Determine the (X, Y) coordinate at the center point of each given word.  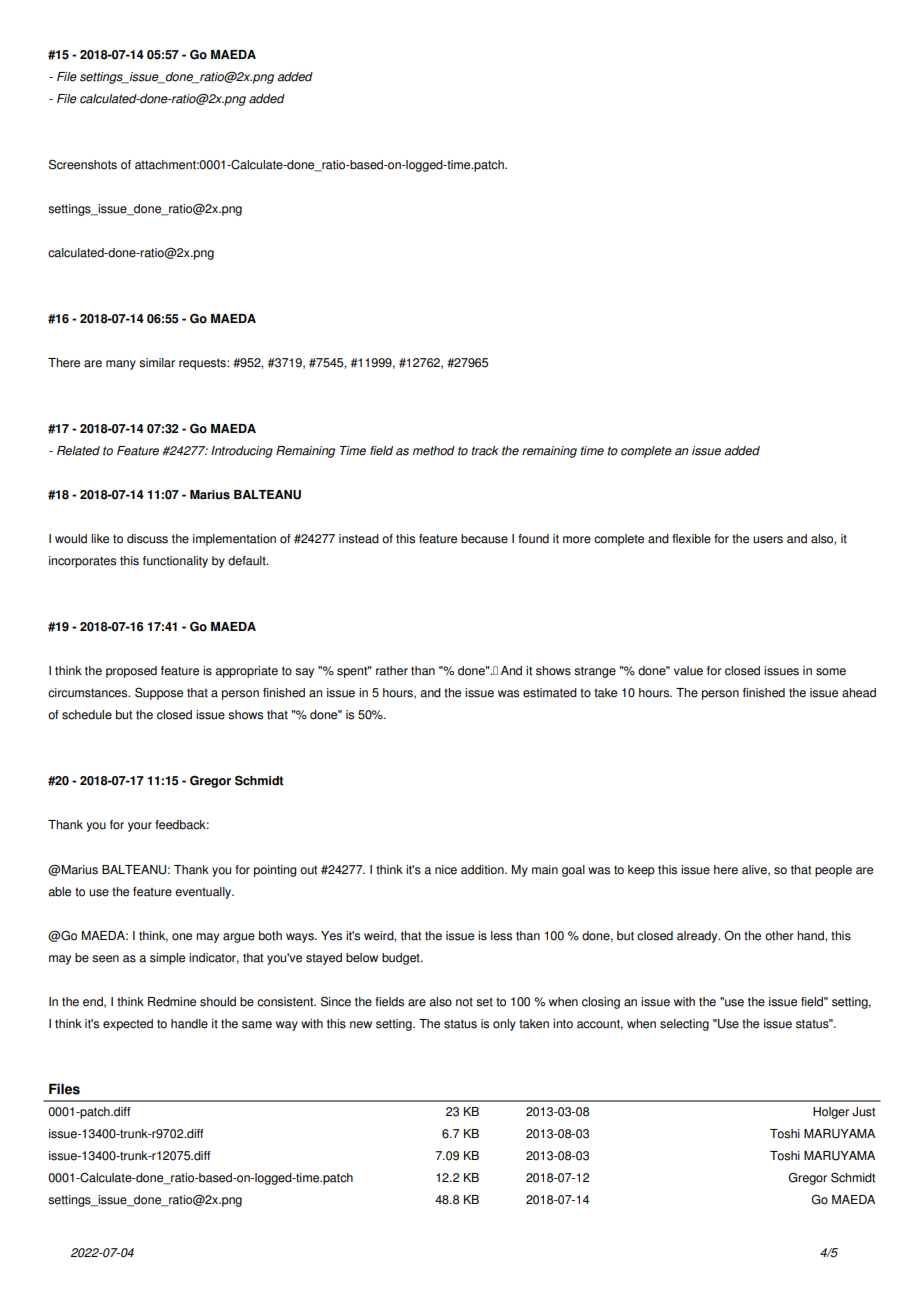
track (485, 451)
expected (128, 1025)
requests (203, 364)
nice (446, 870)
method (434, 451)
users (768, 540)
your (140, 827)
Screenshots (83, 164)
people (833, 871)
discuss (147, 539)
